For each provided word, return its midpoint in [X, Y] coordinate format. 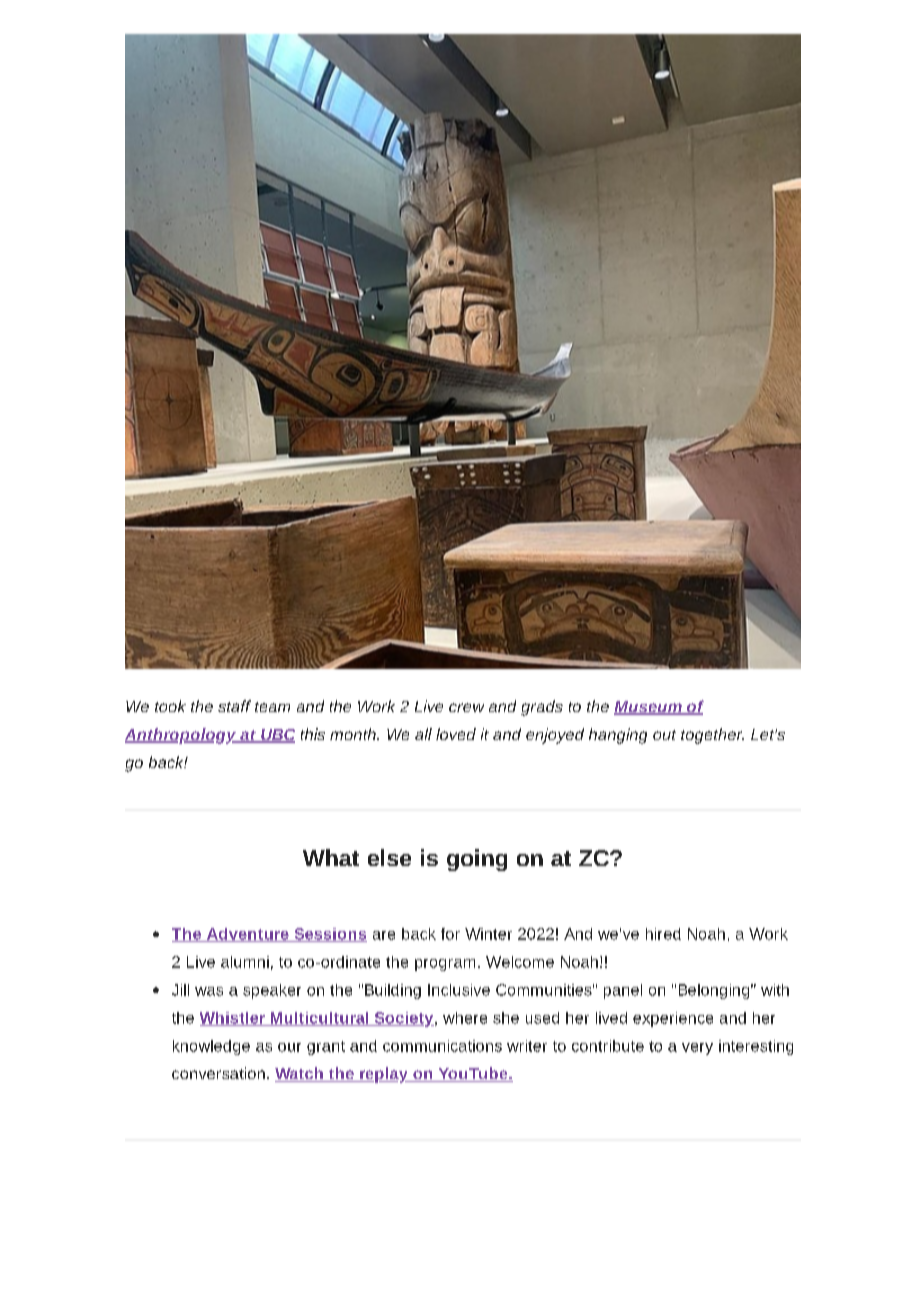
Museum [649, 708]
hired [663, 934]
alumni [245, 962]
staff [234, 706]
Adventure [247, 935]
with [775, 990]
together [712, 736]
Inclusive [459, 990]
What [331, 857]
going [477, 860]
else [389, 857]
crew [466, 707]
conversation [218, 1073]
